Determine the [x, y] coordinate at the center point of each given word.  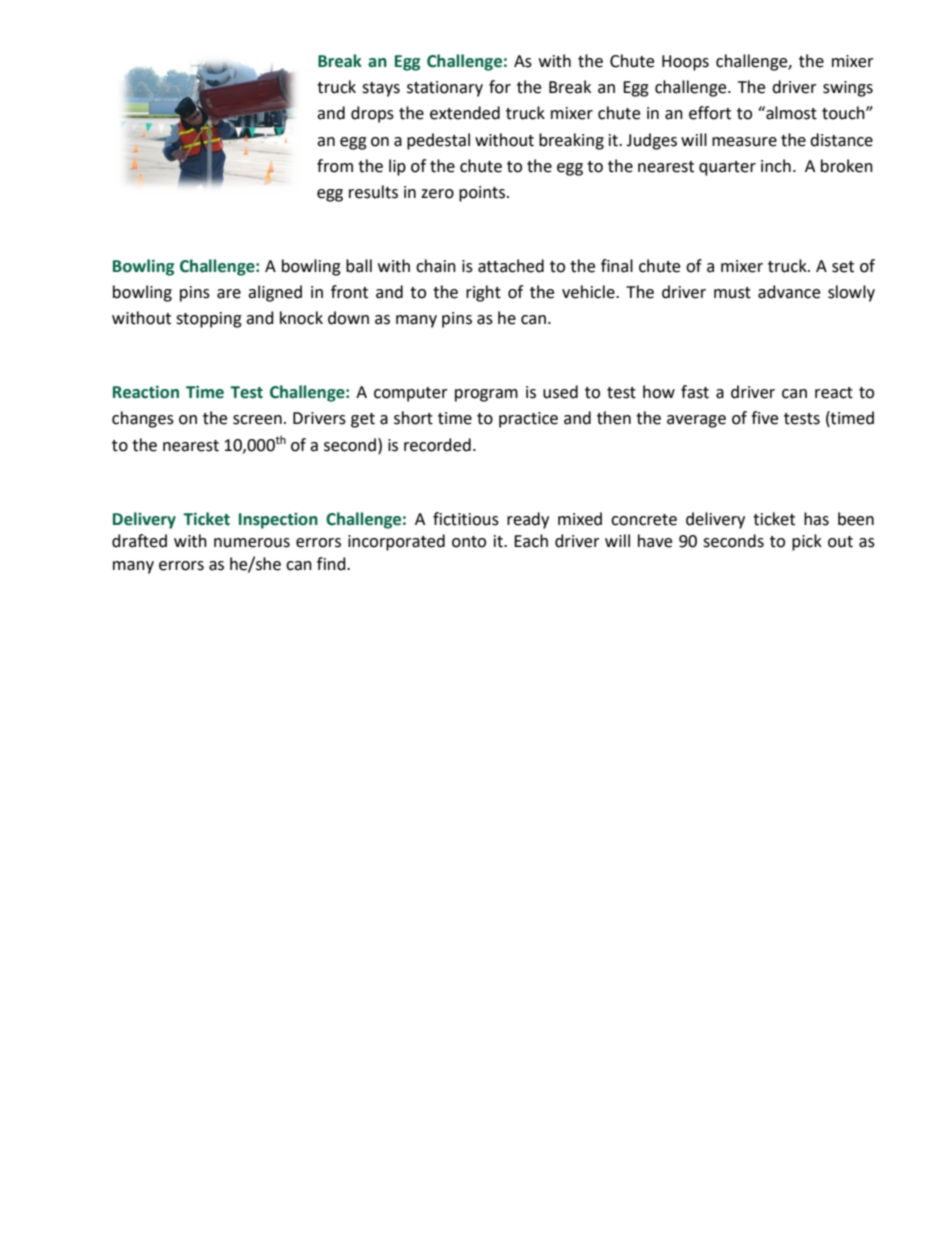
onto [469, 542]
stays [381, 89]
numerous [252, 543]
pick [807, 542]
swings [848, 89]
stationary [445, 89]
